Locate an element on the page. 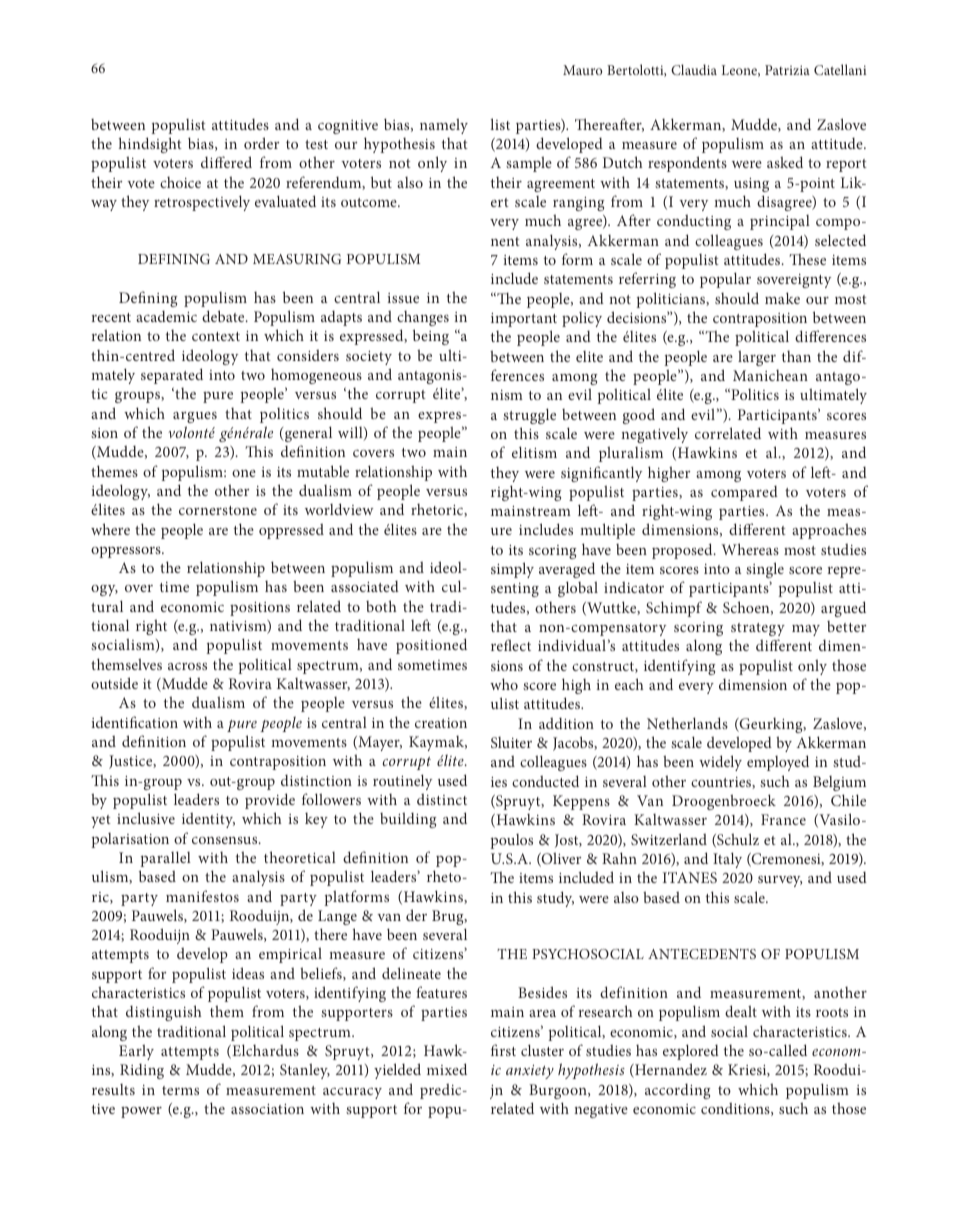 Image resolution: width=958 pixels, height=1232 pixels. namely is located at coordinates (444, 126).
